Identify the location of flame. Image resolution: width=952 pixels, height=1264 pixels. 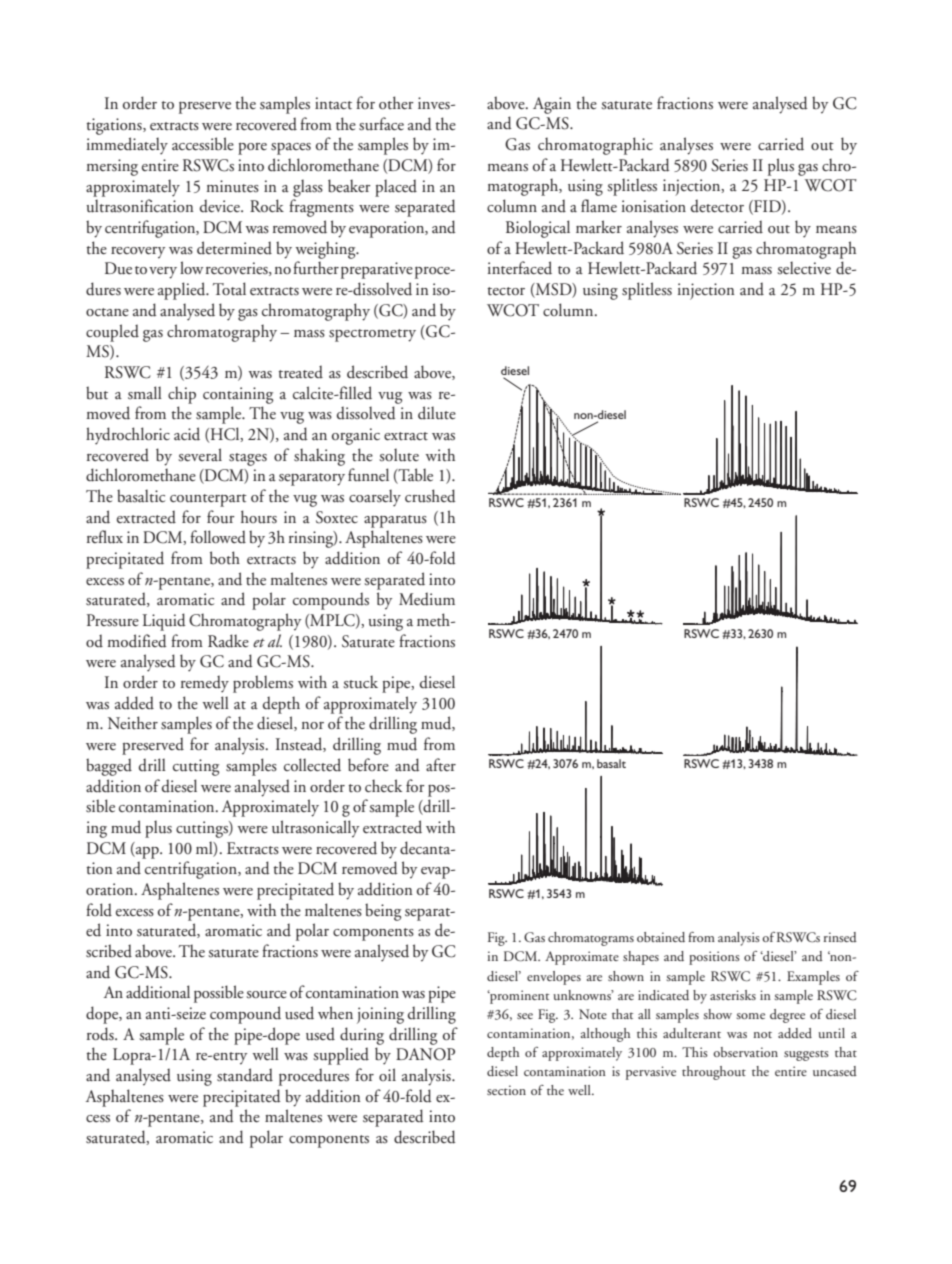
(599, 205).
